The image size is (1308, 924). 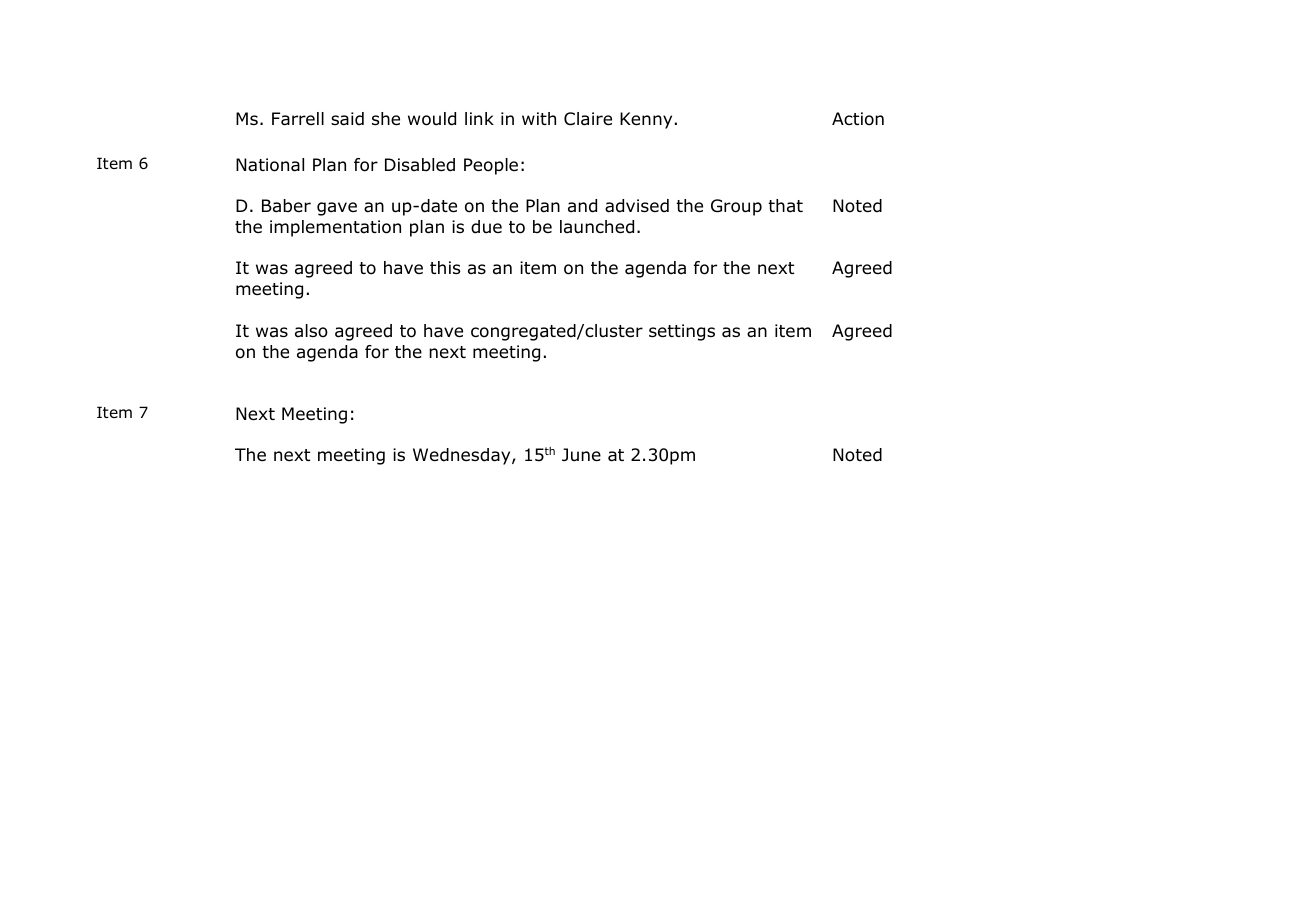 I want to click on Wednesday, so click(x=463, y=456).
